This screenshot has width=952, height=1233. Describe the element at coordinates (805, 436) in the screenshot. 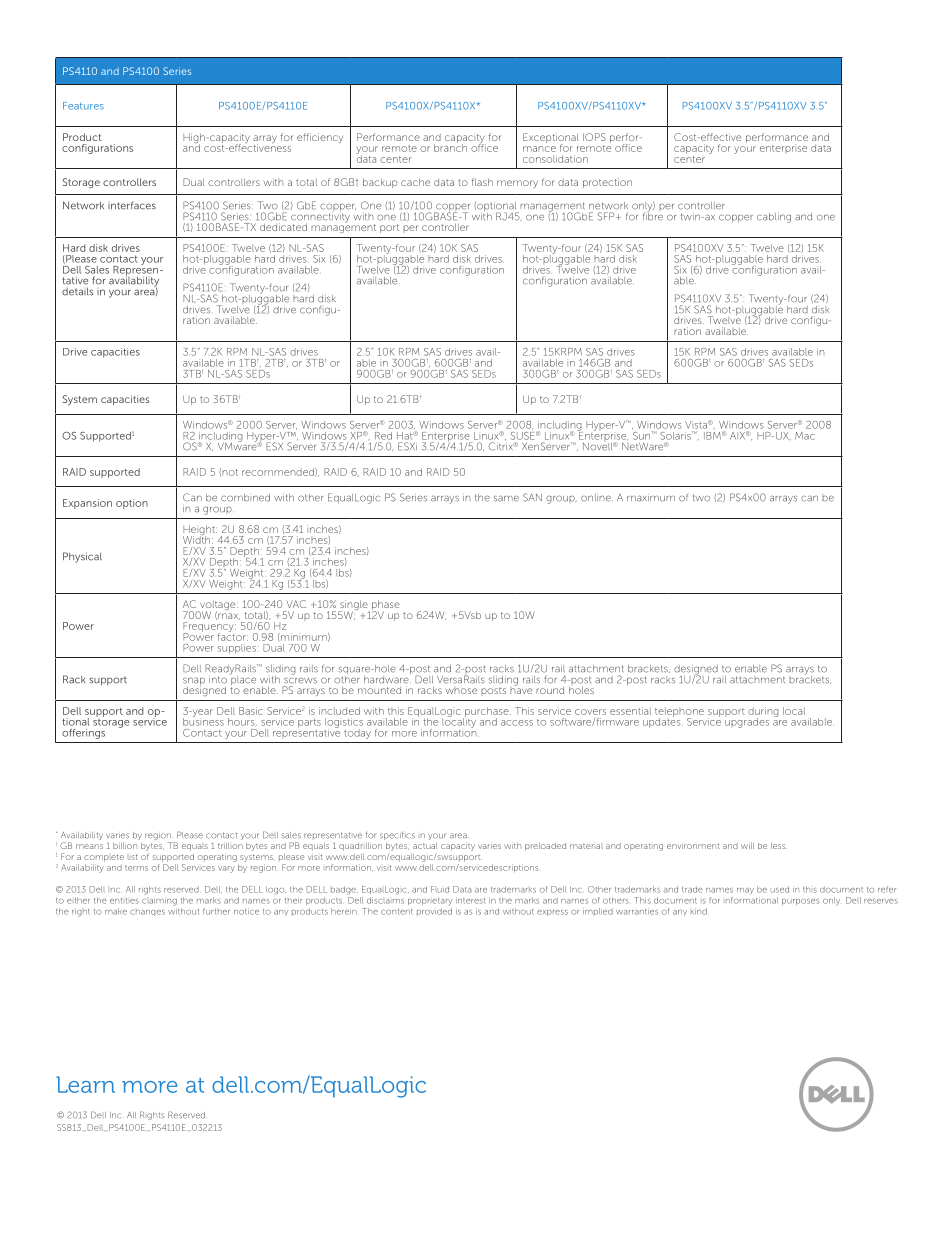

I see `Mac` at that location.
